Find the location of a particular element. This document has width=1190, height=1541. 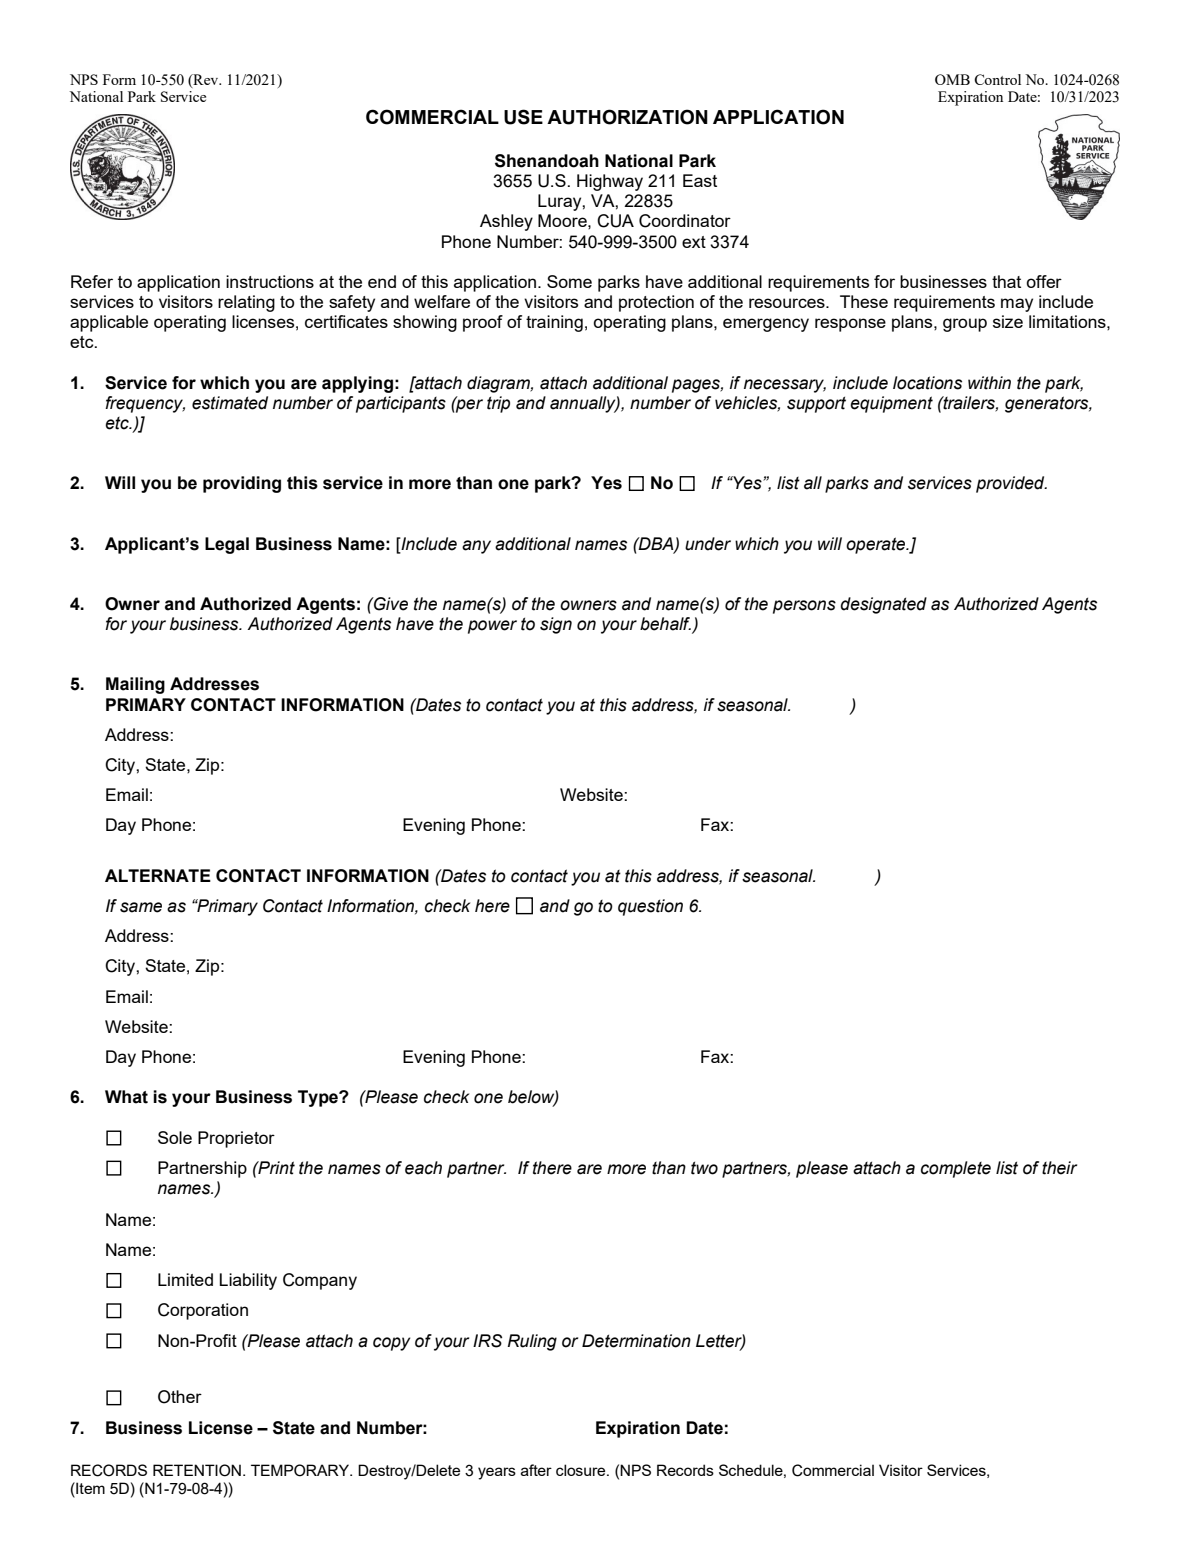

closure is located at coordinates (582, 1470).
